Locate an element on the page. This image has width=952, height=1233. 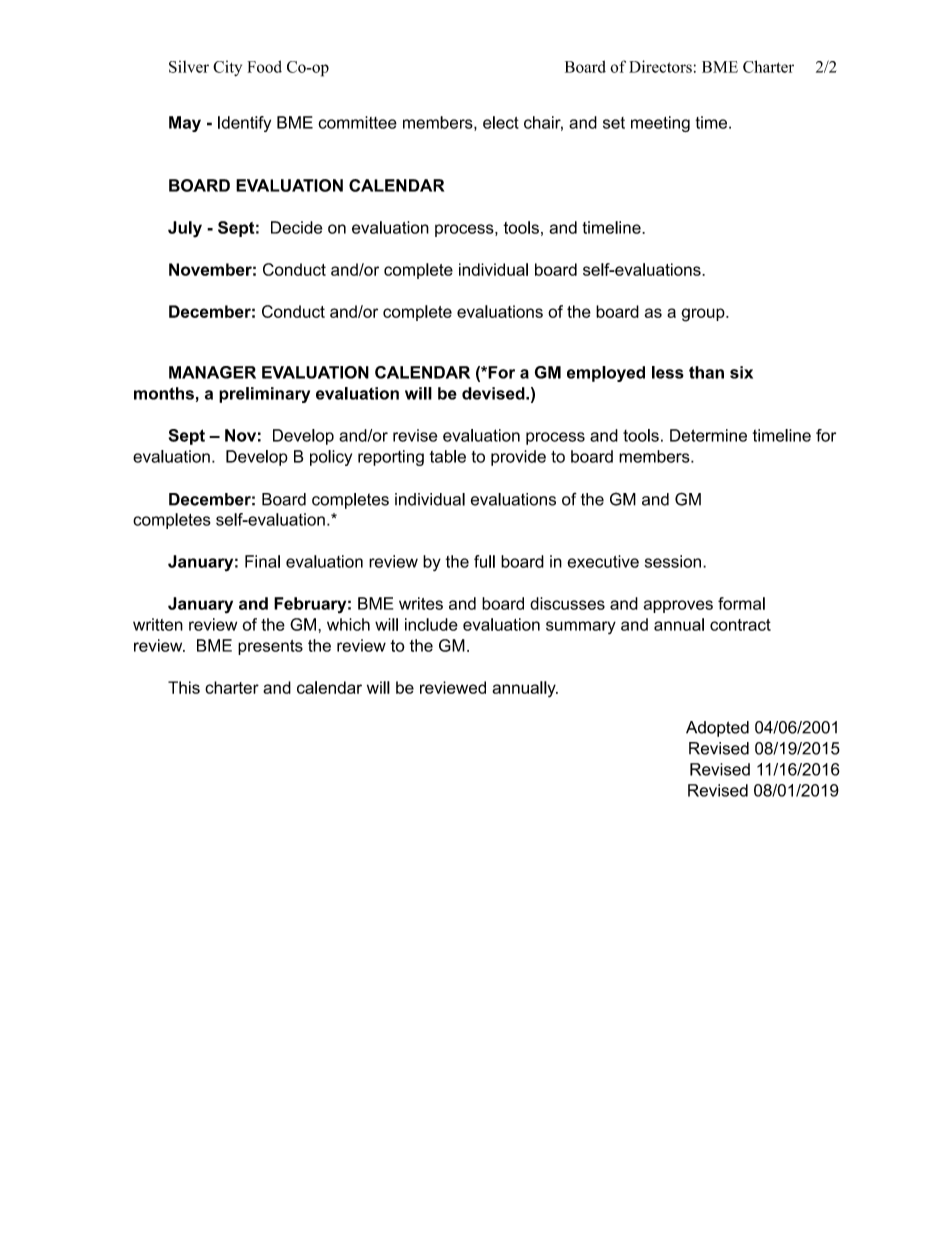
elect is located at coordinates (501, 122).
